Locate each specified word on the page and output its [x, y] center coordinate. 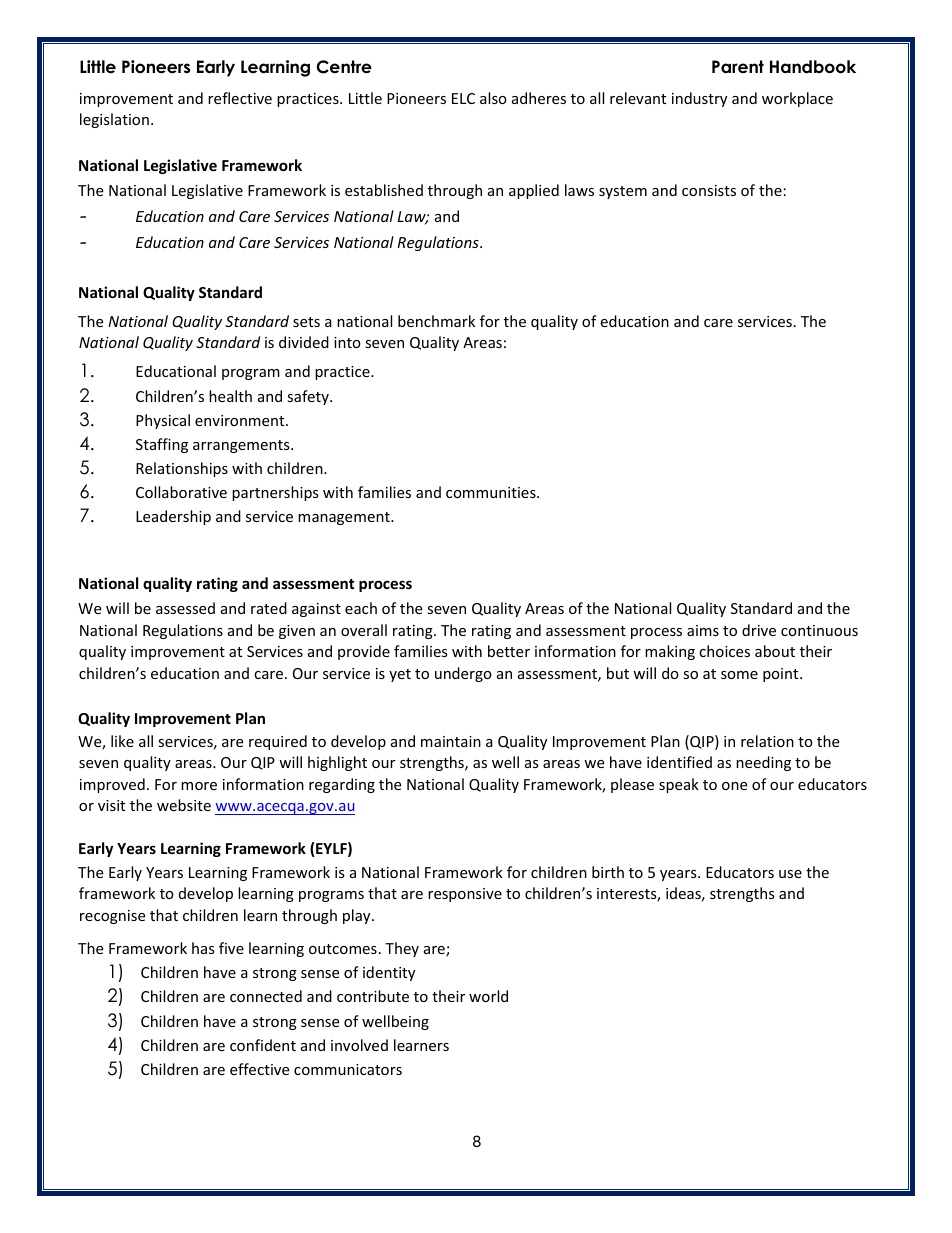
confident [263, 1045]
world [488, 996]
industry [699, 99]
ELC [463, 98]
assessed [185, 608]
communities [492, 492]
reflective [240, 98]
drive [759, 630]
